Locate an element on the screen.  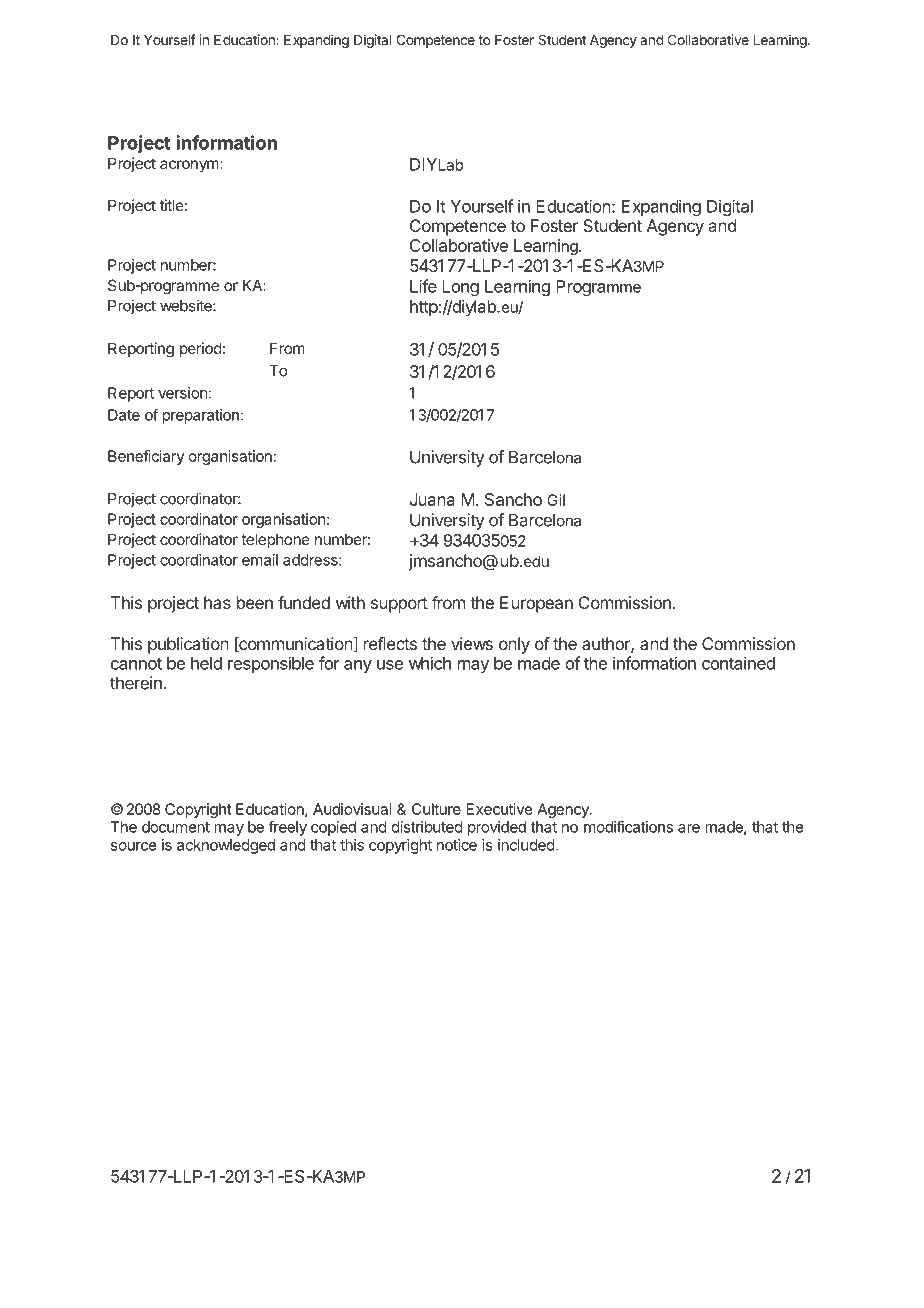
telephone is located at coordinates (275, 540).
